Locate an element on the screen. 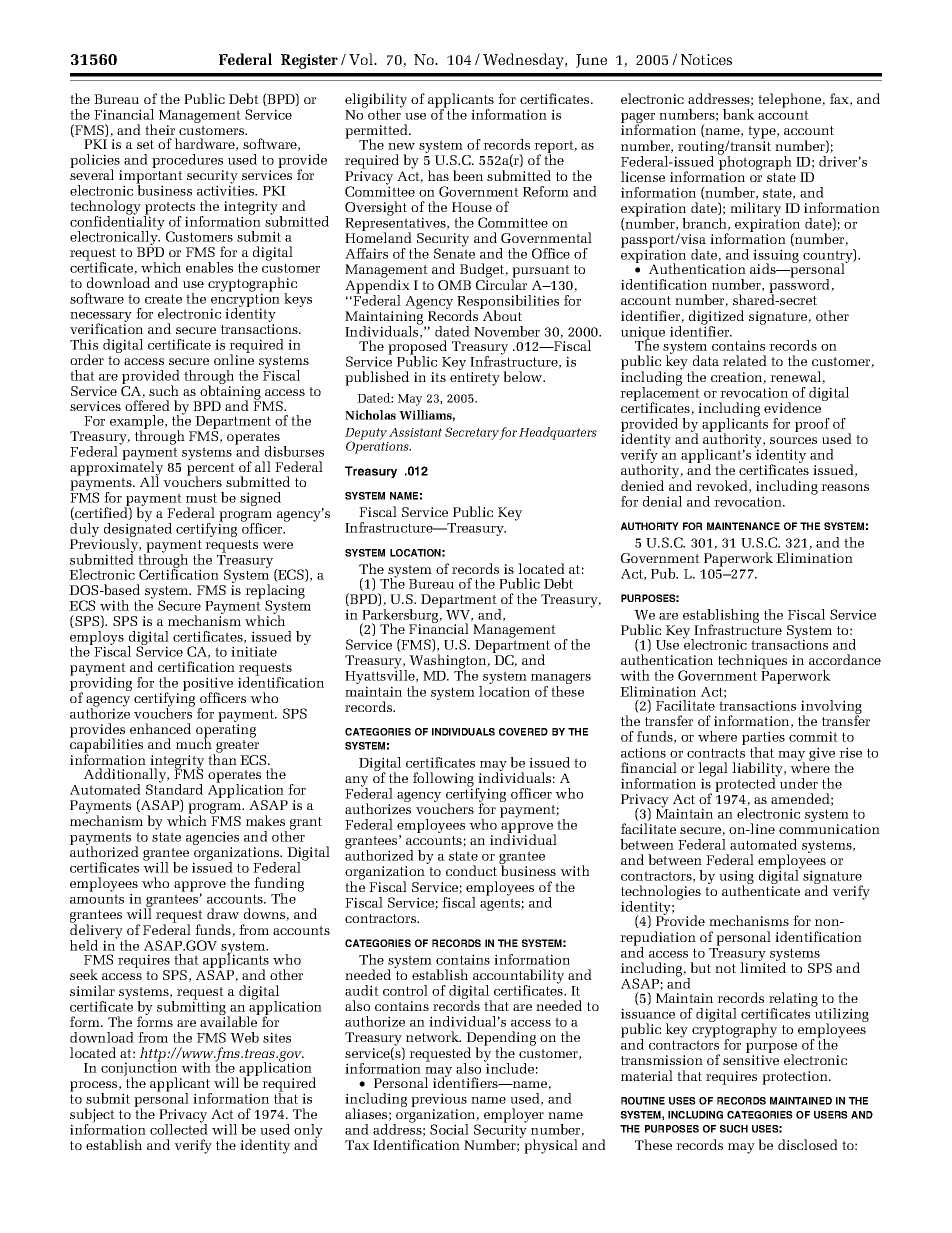 This screenshot has width=952, height=1233. agencies is located at coordinates (212, 839).
